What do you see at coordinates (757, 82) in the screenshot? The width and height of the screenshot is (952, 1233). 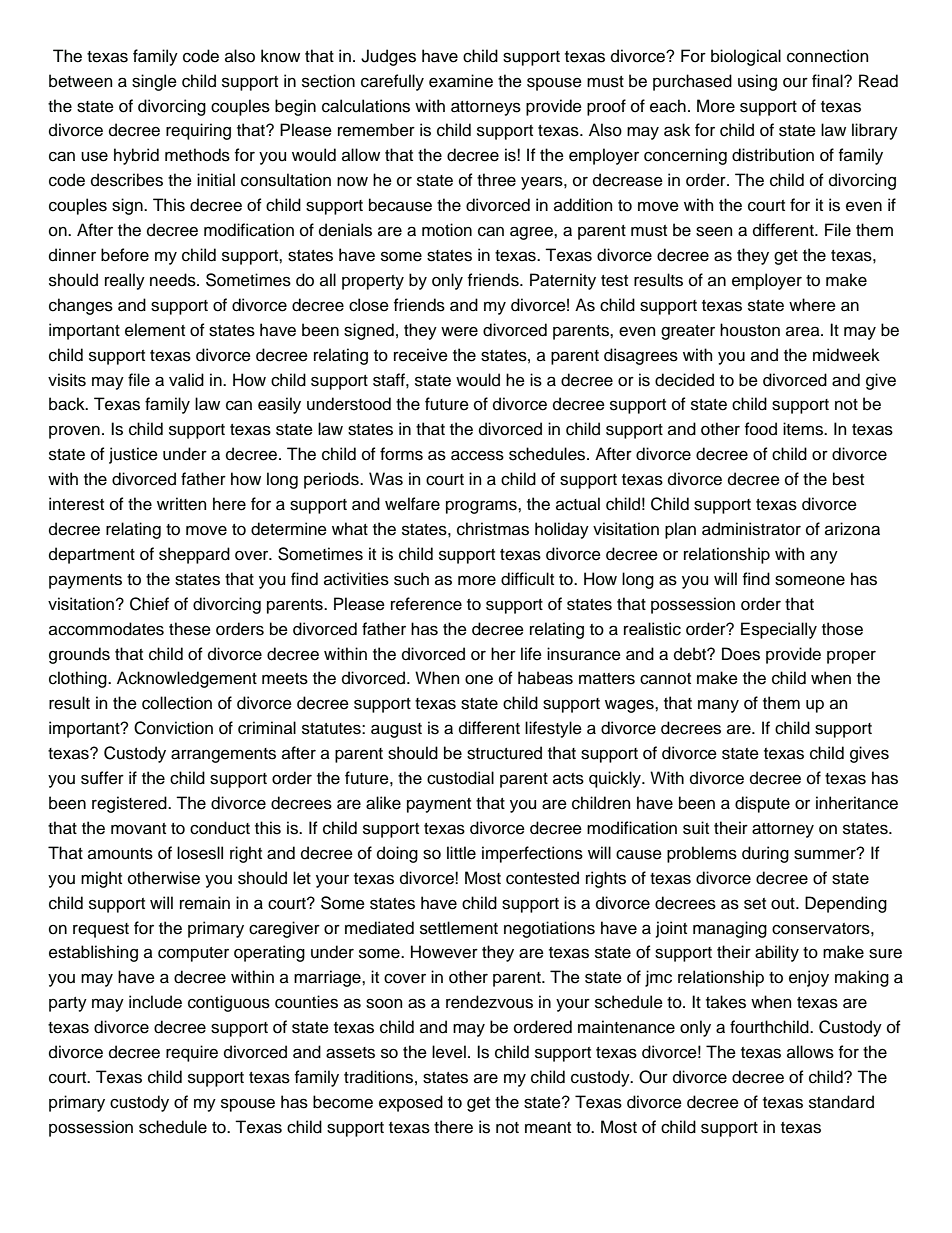 I see `using` at bounding box center [757, 82].
